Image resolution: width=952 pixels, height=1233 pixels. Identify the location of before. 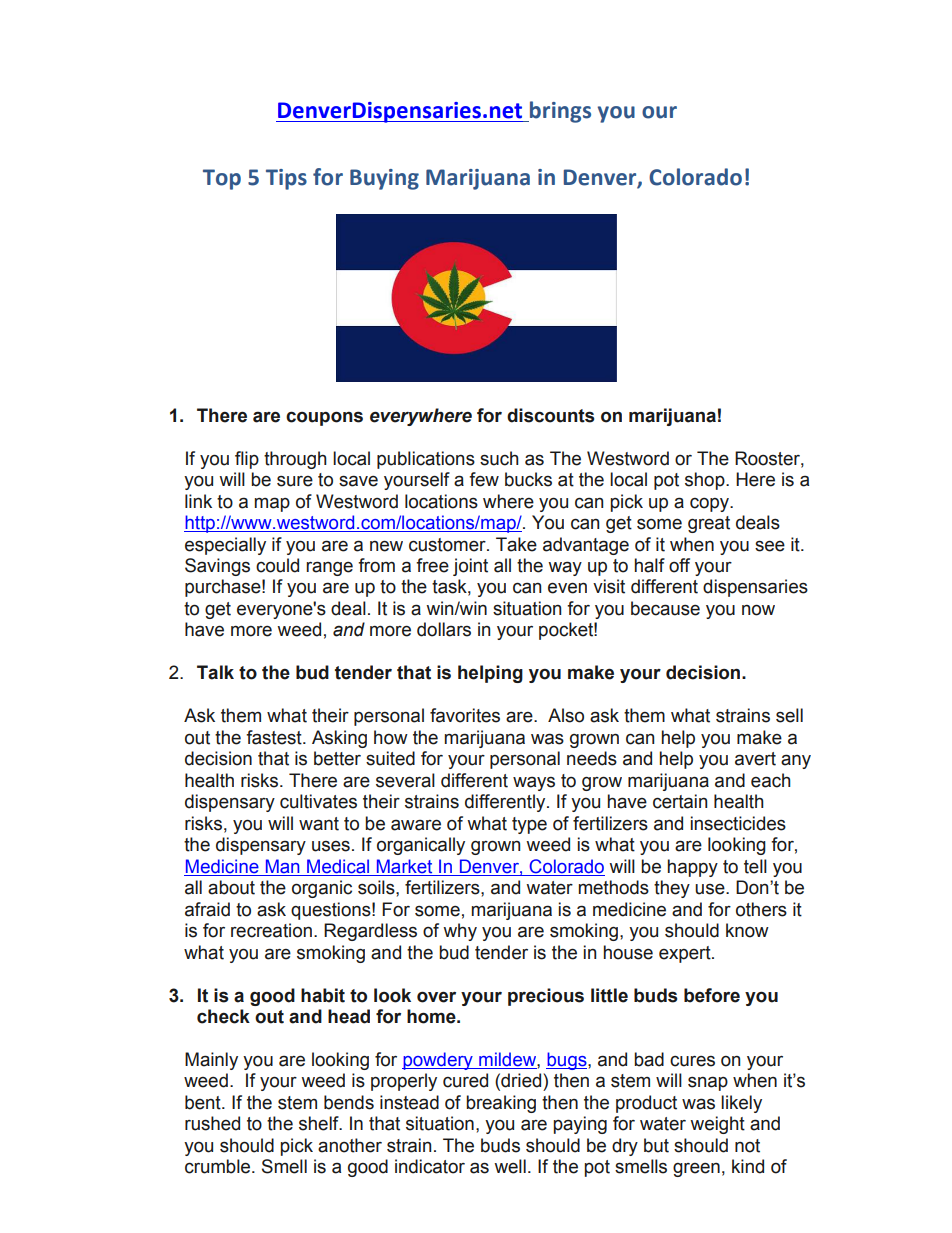
(712, 995).
